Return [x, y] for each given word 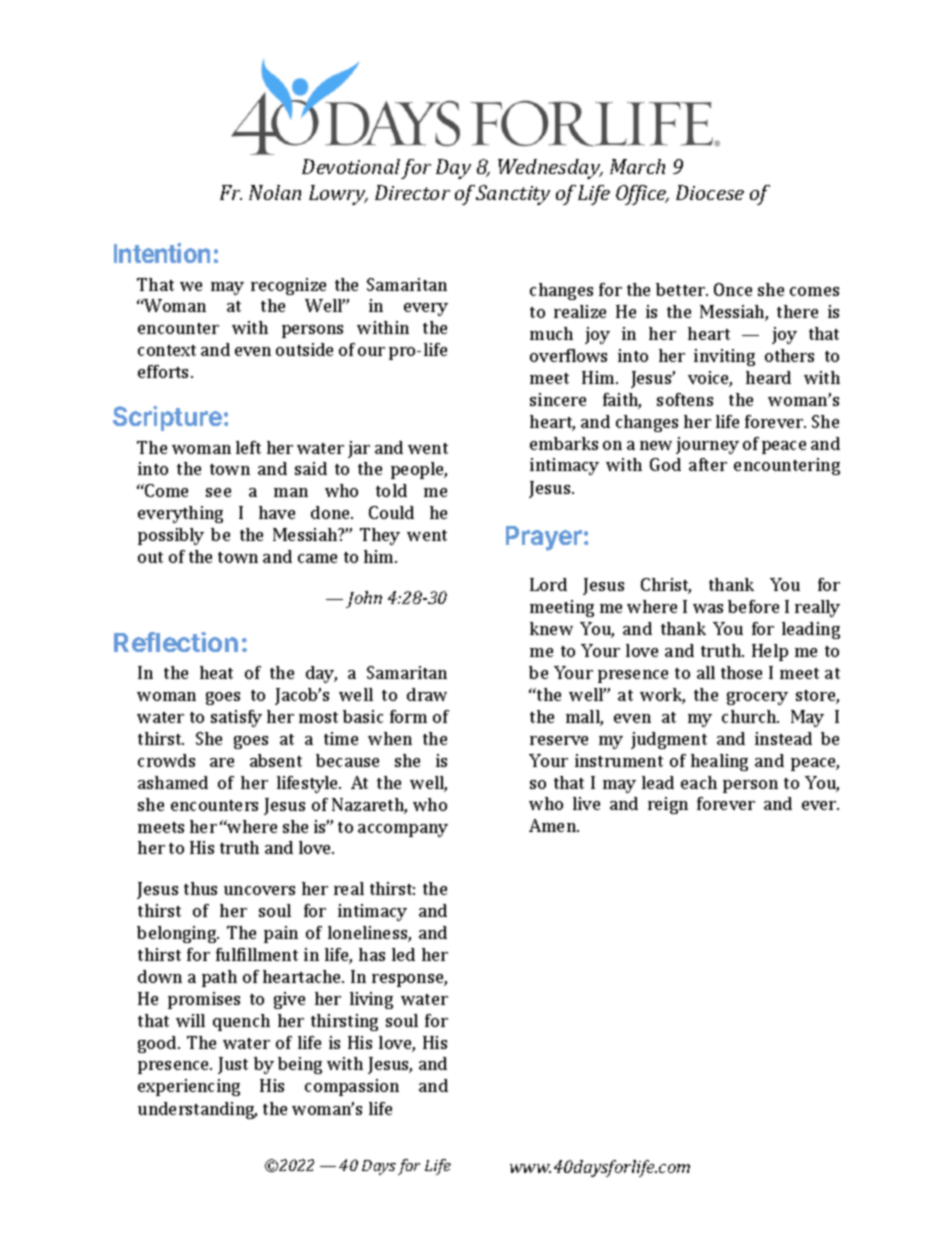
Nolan [275, 192]
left [248, 447]
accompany [403, 830]
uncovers [259, 890]
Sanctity [513, 195]
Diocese [710, 192]
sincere [558, 399]
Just [233, 1065]
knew [551, 628]
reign [668, 805]
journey [707, 445]
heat [216, 672]
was [708, 608]
